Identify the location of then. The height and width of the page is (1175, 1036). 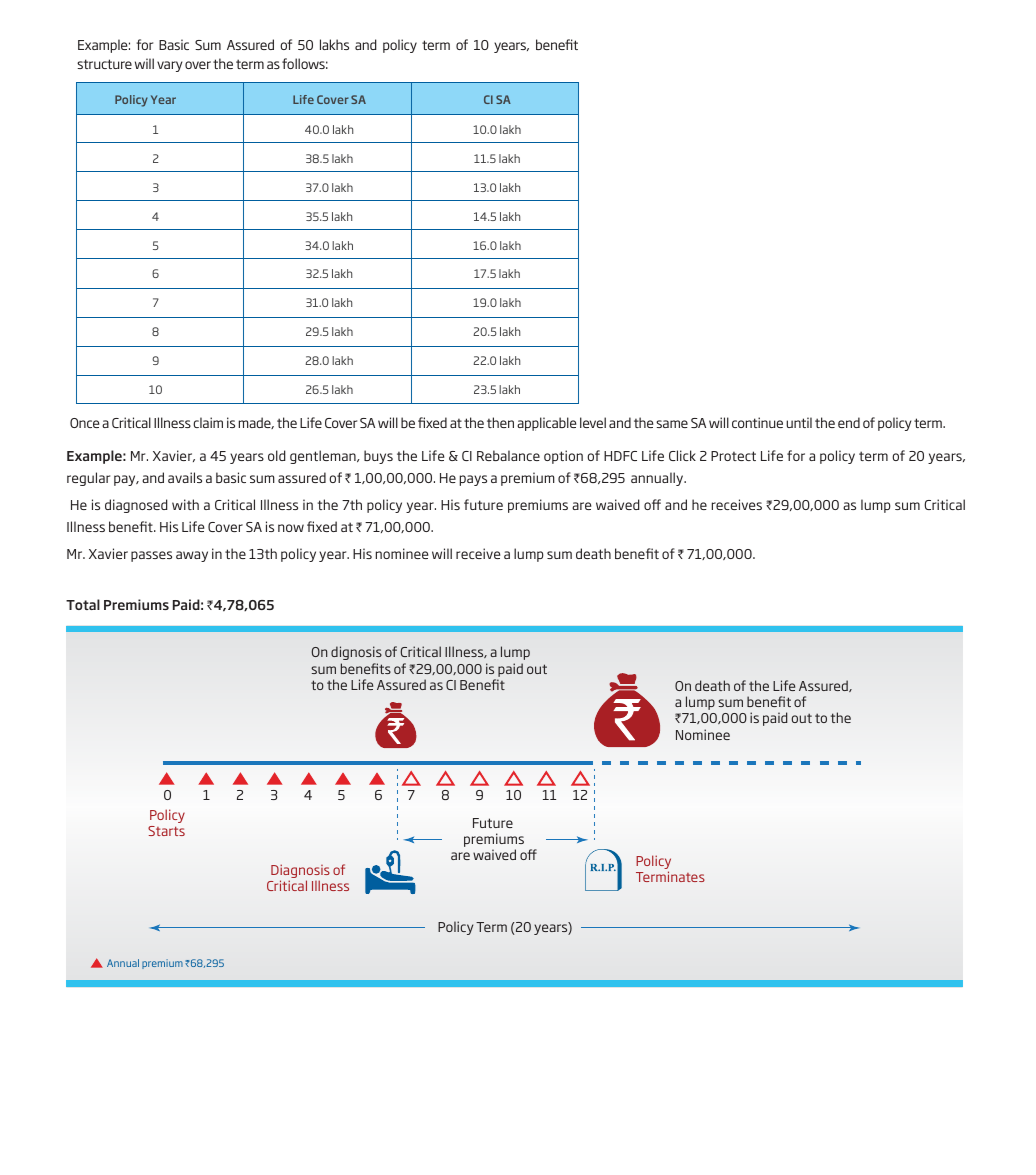
(500, 422).
